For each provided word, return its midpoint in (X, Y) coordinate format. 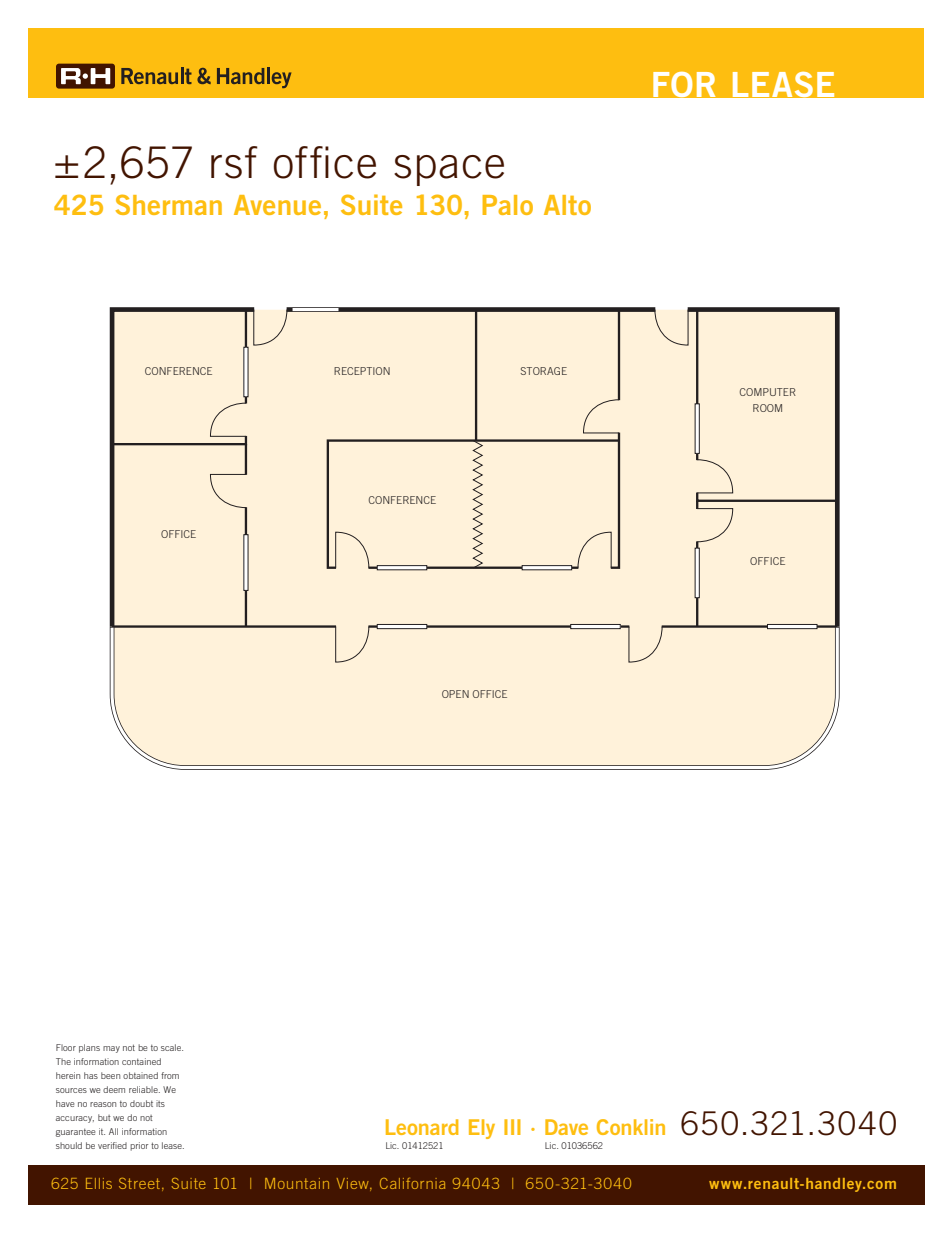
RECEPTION (362, 371)
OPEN (455, 694)
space (449, 170)
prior (139, 1146)
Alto (567, 205)
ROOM (767, 408)
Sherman (169, 204)
